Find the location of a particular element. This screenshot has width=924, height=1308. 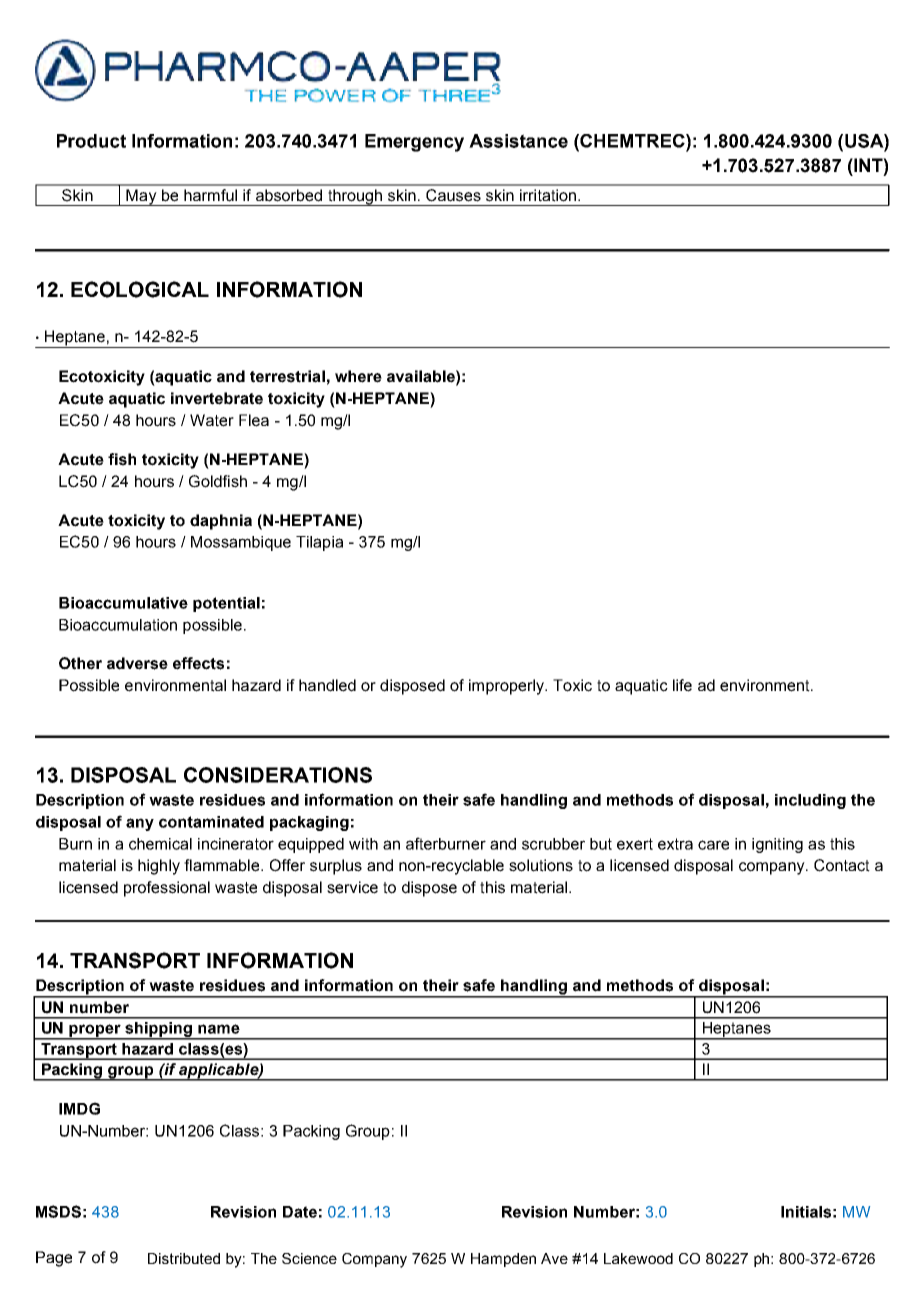

handled is located at coordinates (327, 685).
